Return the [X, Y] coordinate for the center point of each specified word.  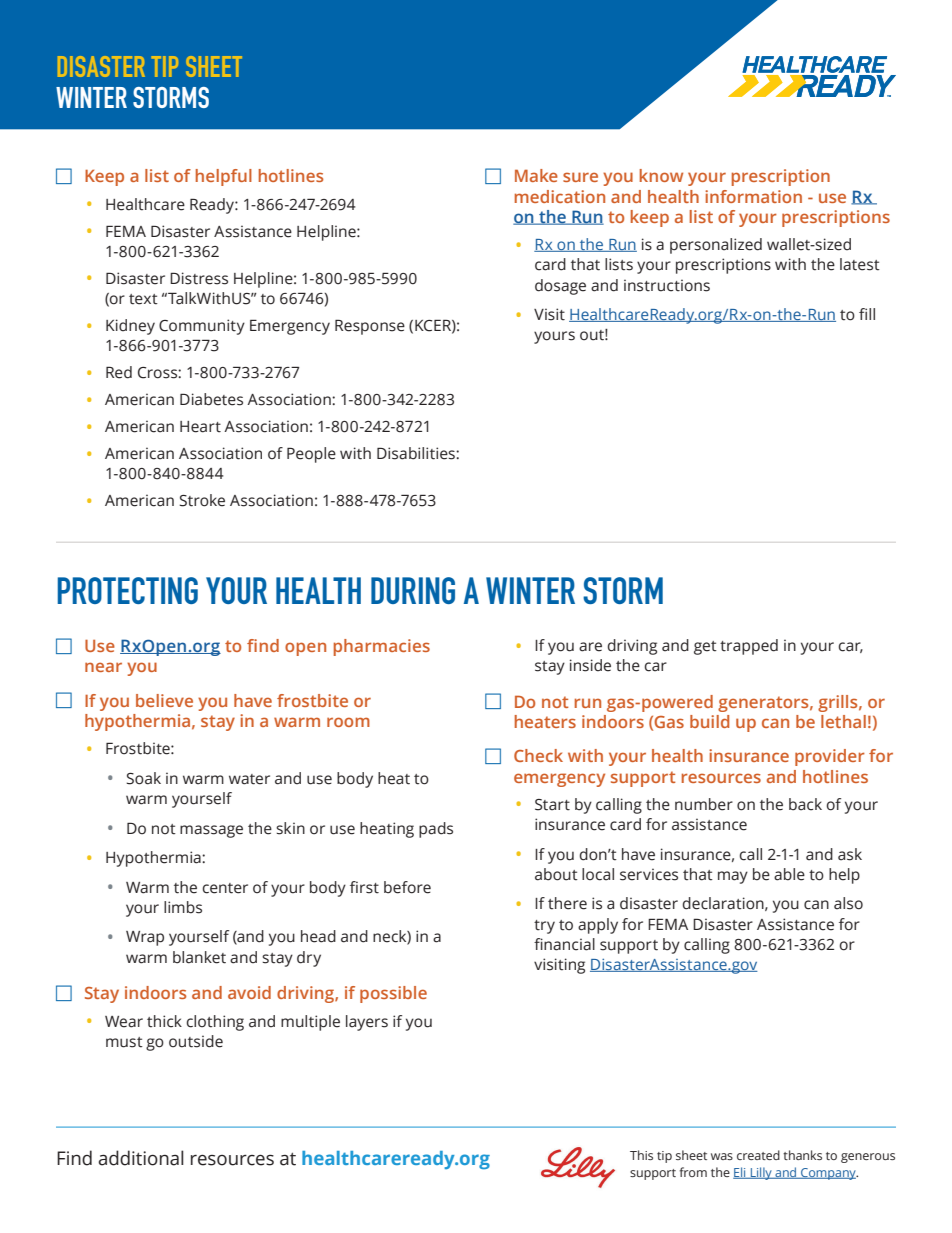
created [758, 1155]
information [753, 196]
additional [141, 1158]
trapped [749, 647]
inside [590, 665]
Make [536, 175]
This [641, 1155]
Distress [199, 278]
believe [164, 700]
